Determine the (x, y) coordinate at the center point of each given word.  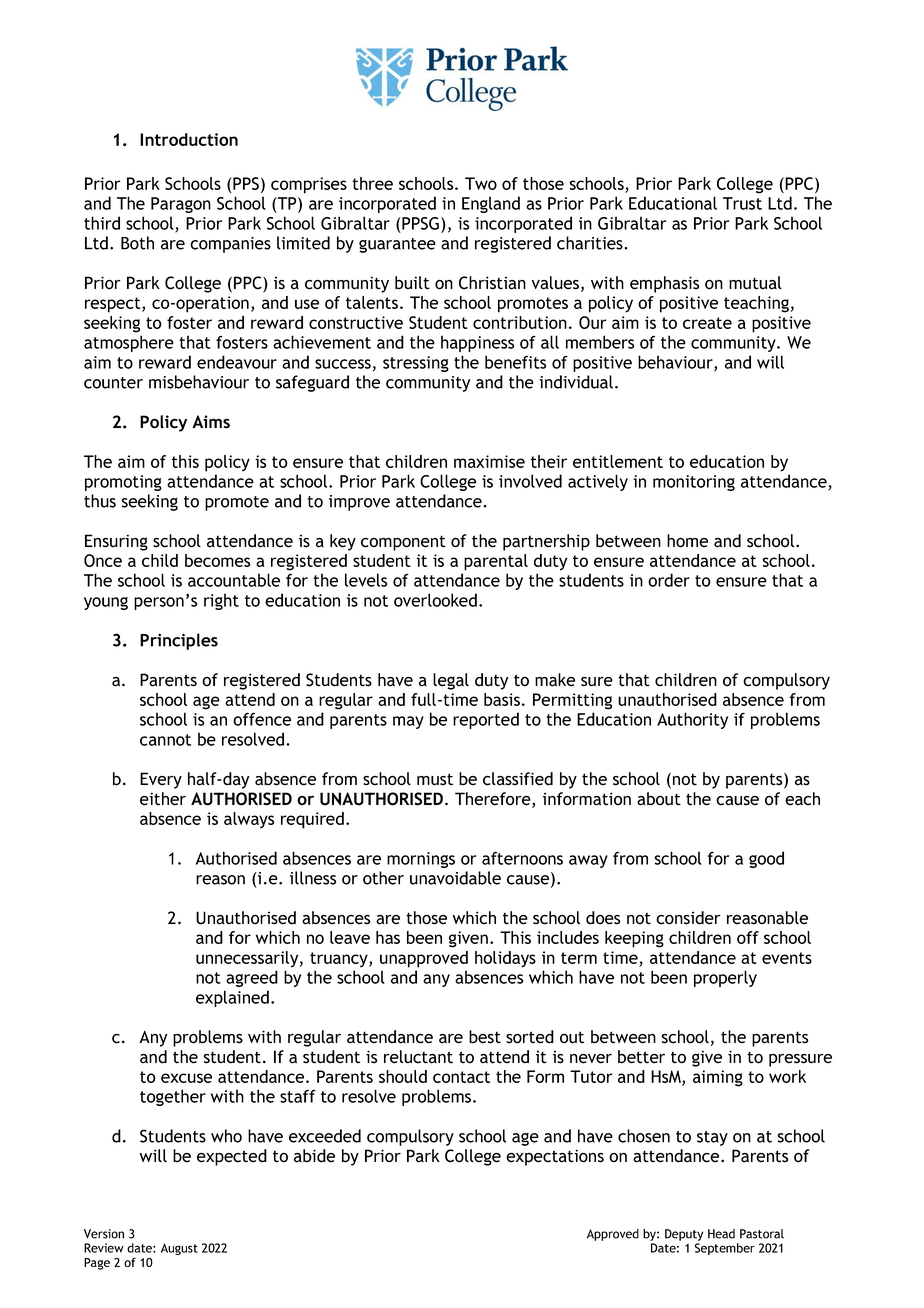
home (687, 541)
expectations (555, 1157)
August (179, 1249)
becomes (217, 560)
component (403, 543)
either (163, 799)
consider (688, 918)
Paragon (181, 205)
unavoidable (455, 878)
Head (721, 1234)
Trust (742, 203)
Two (481, 183)
